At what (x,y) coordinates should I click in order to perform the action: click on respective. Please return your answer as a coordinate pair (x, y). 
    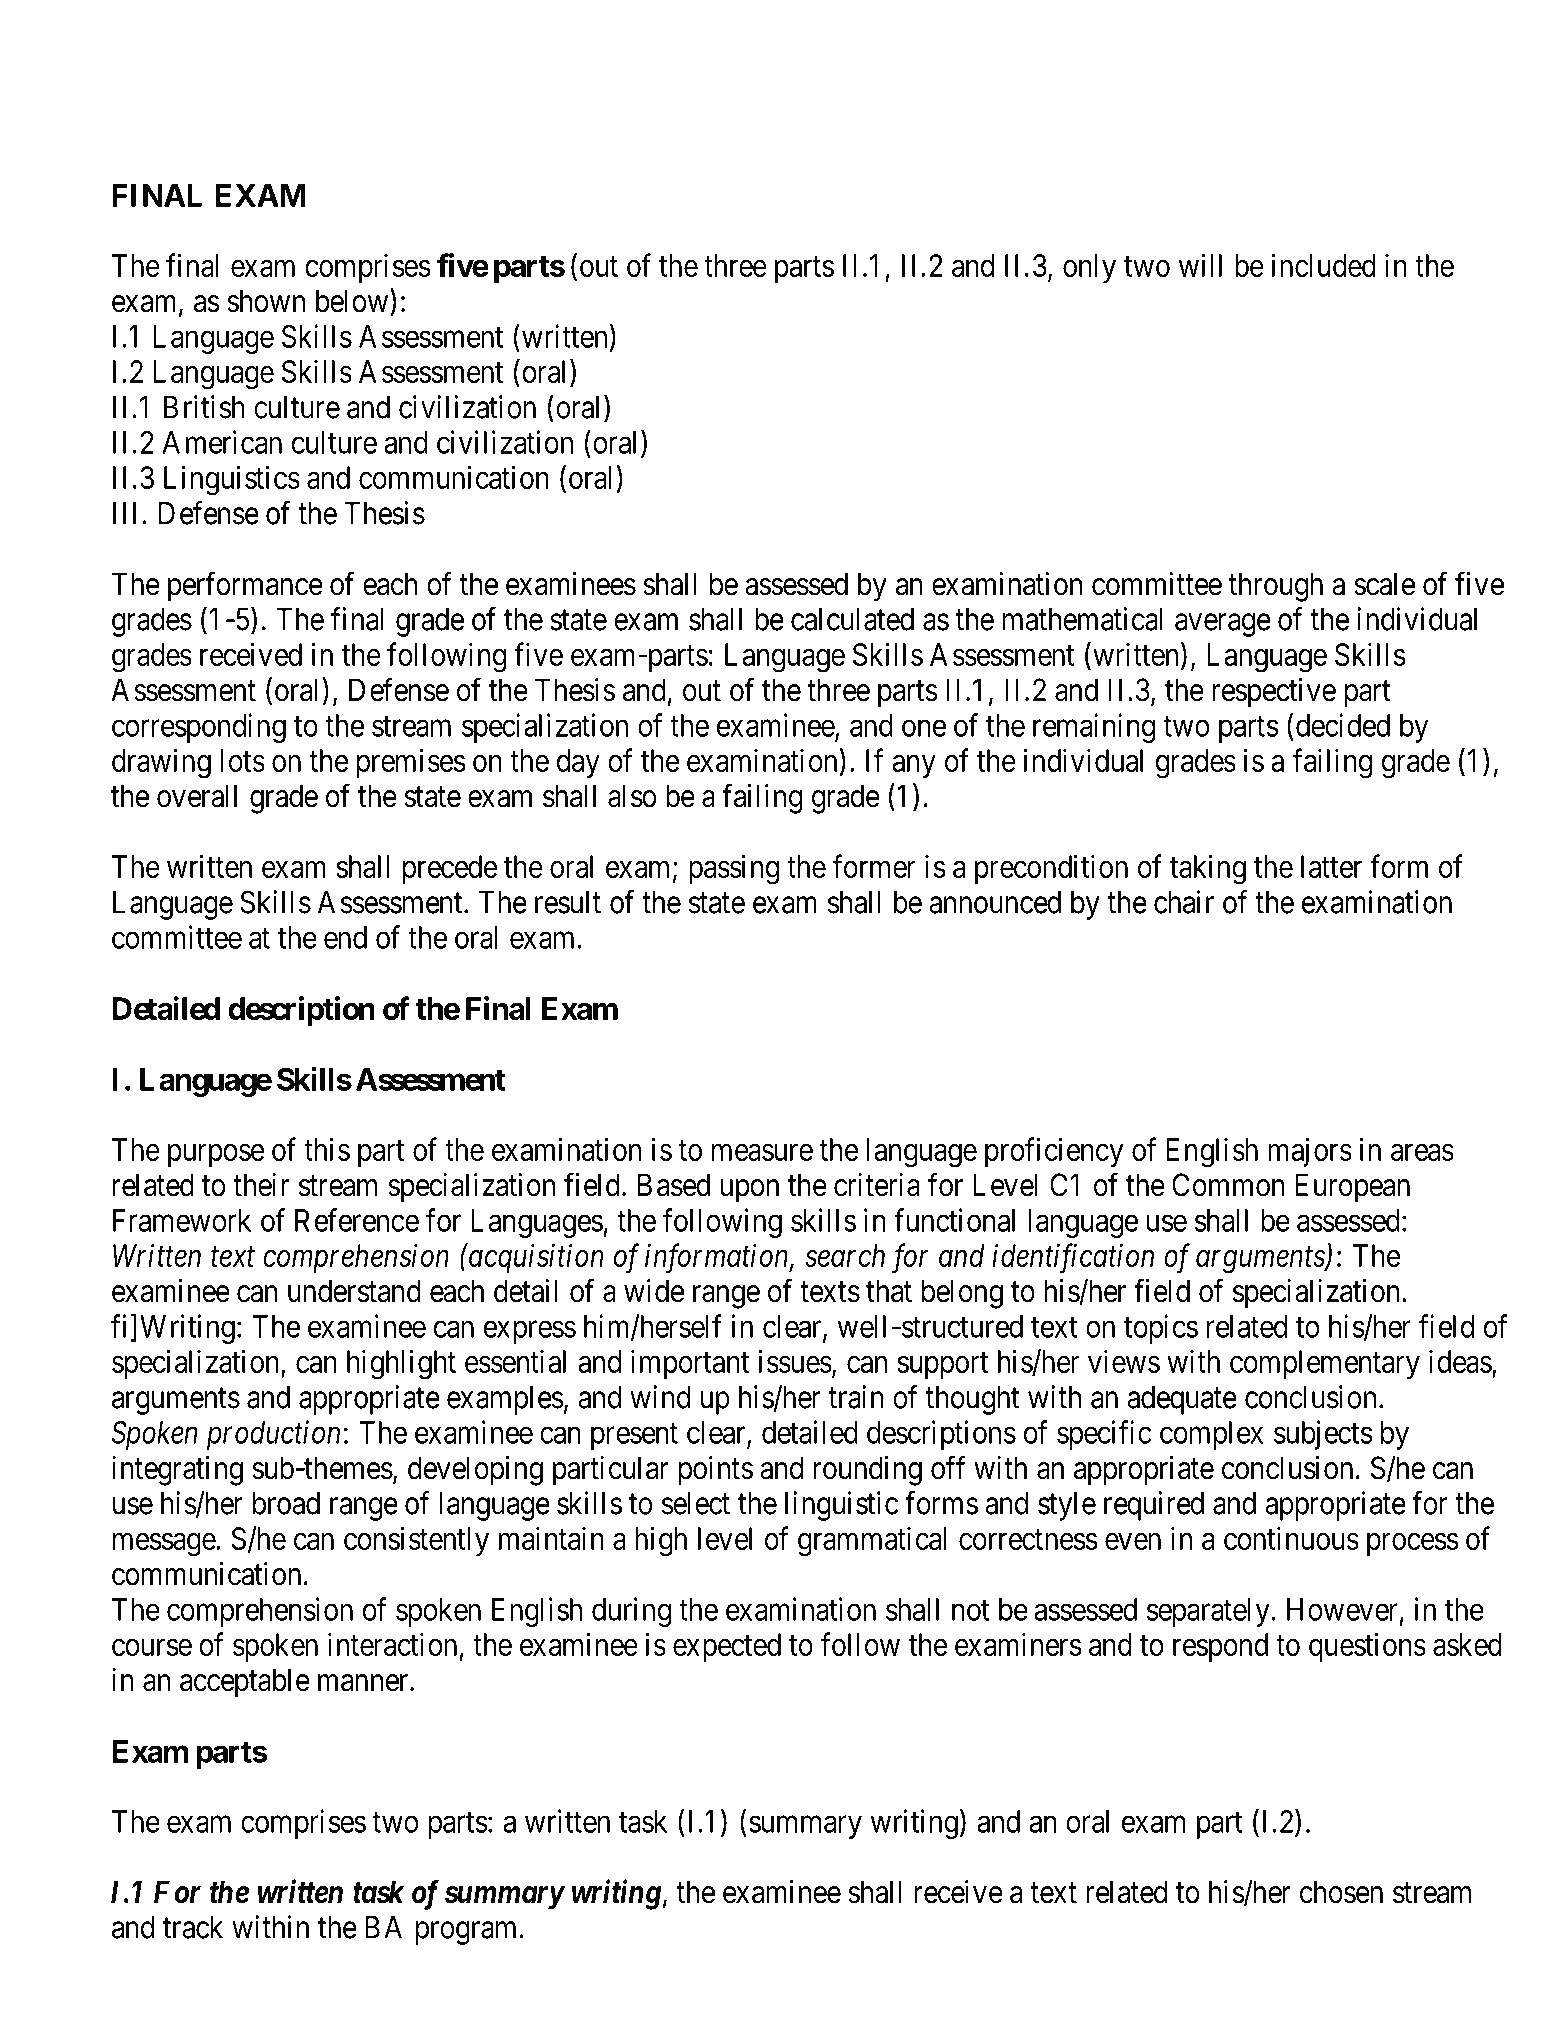
    Looking at the image, I should click on (1274, 693).
